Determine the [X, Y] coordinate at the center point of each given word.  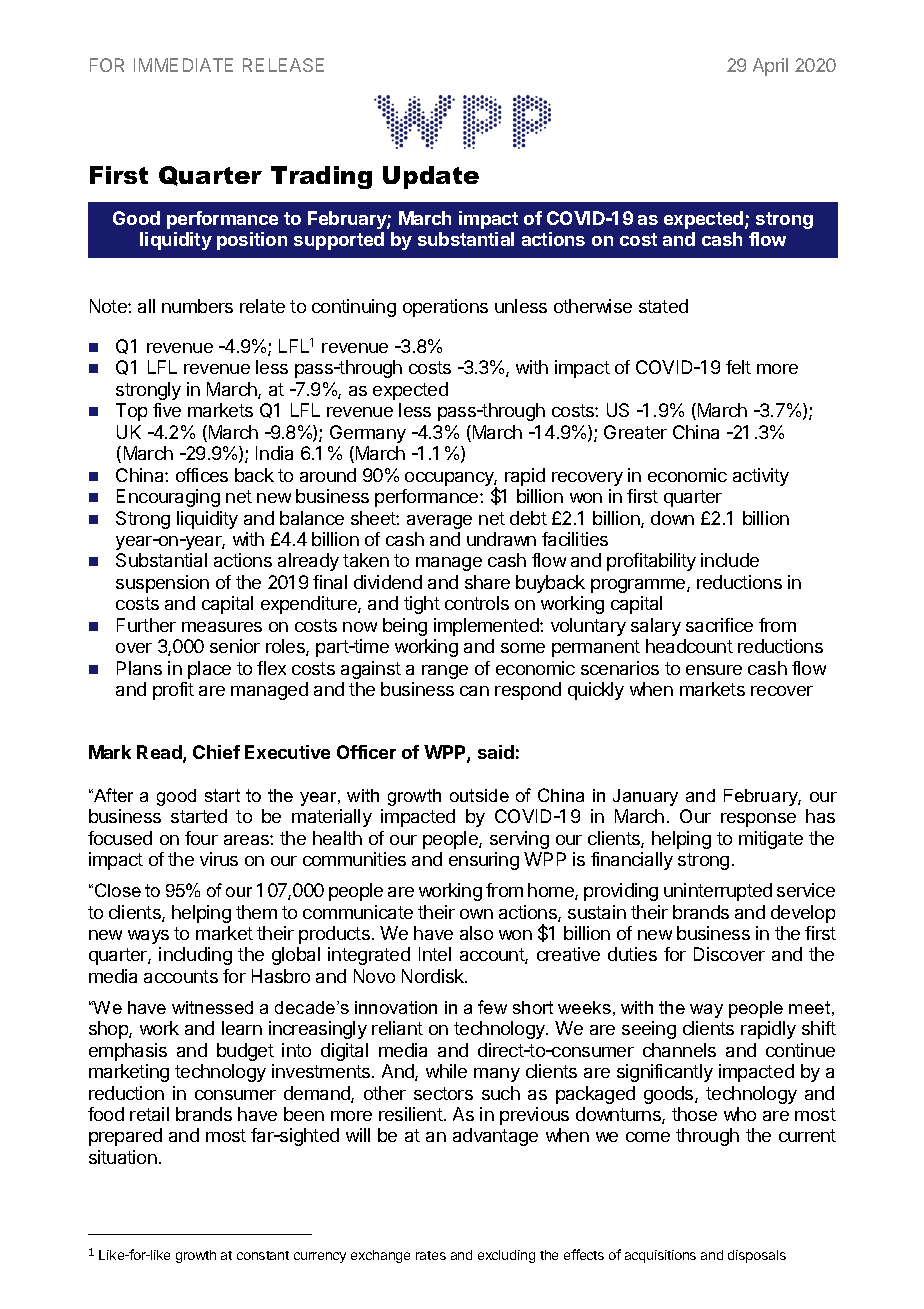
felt [738, 367]
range [445, 672]
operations [445, 308]
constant [263, 1255]
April [770, 67]
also [476, 933]
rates [431, 1255]
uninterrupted [718, 892]
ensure [714, 670]
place [209, 670]
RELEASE [283, 65]
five [167, 410]
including [195, 956]
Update [431, 177]
